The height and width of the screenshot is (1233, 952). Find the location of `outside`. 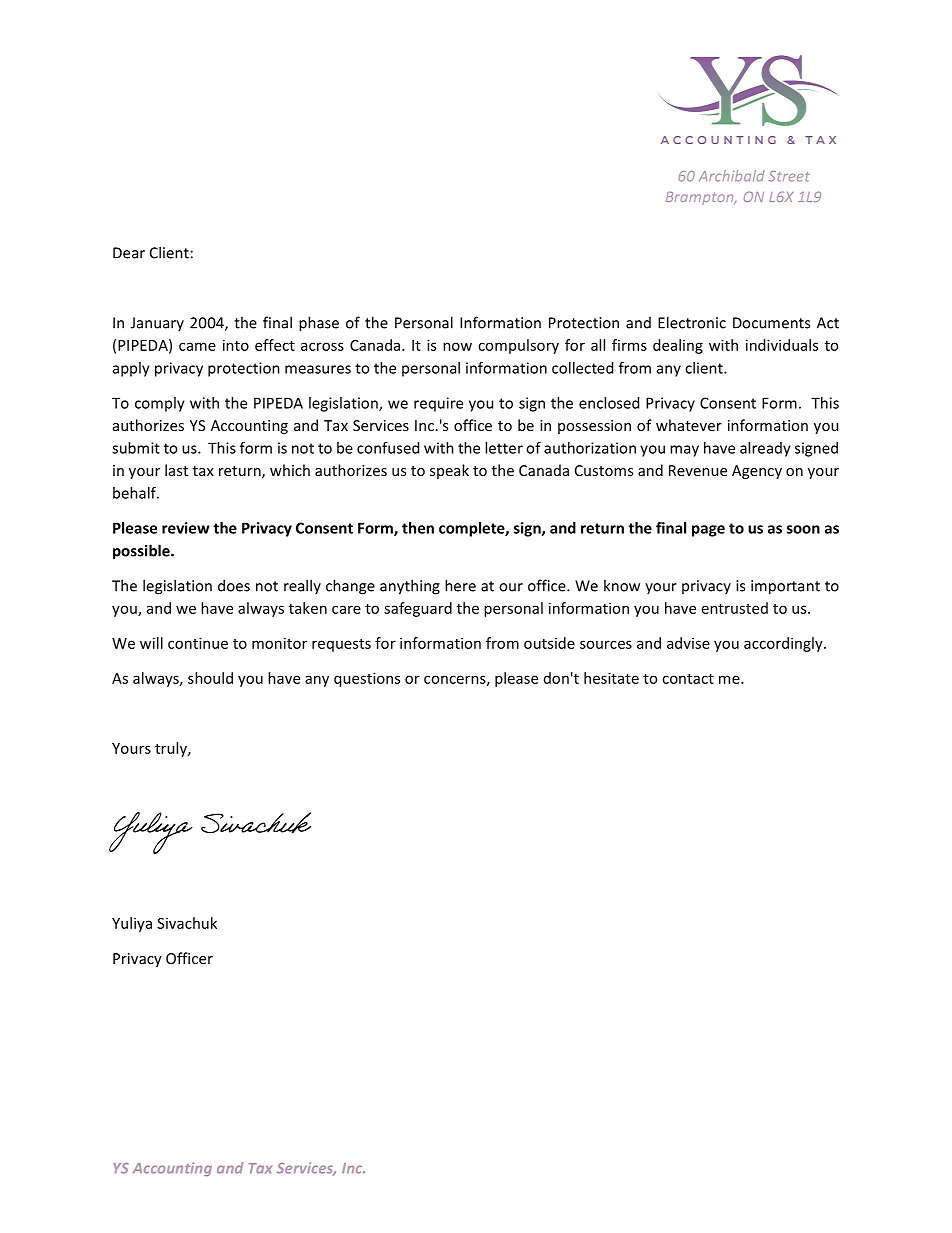

outside is located at coordinates (549, 643).
